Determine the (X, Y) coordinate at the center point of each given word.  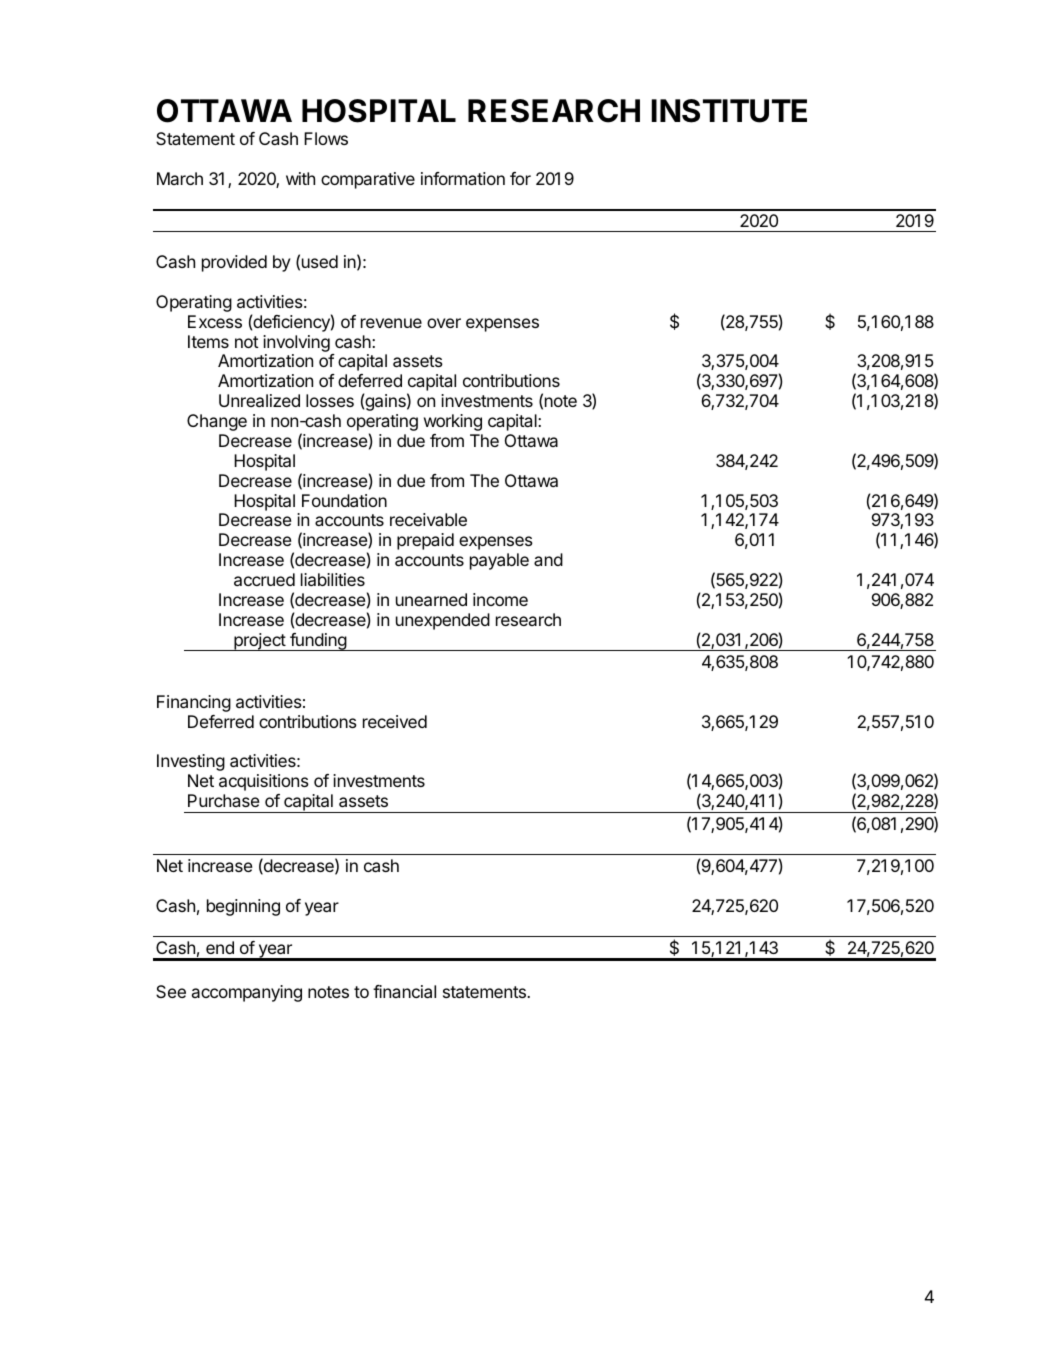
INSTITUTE (729, 111)
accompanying (247, 993)
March (180, 178)
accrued (264, 579)
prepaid (425, 541)
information (463, 178)
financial (404, 991)
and (548, 559)
